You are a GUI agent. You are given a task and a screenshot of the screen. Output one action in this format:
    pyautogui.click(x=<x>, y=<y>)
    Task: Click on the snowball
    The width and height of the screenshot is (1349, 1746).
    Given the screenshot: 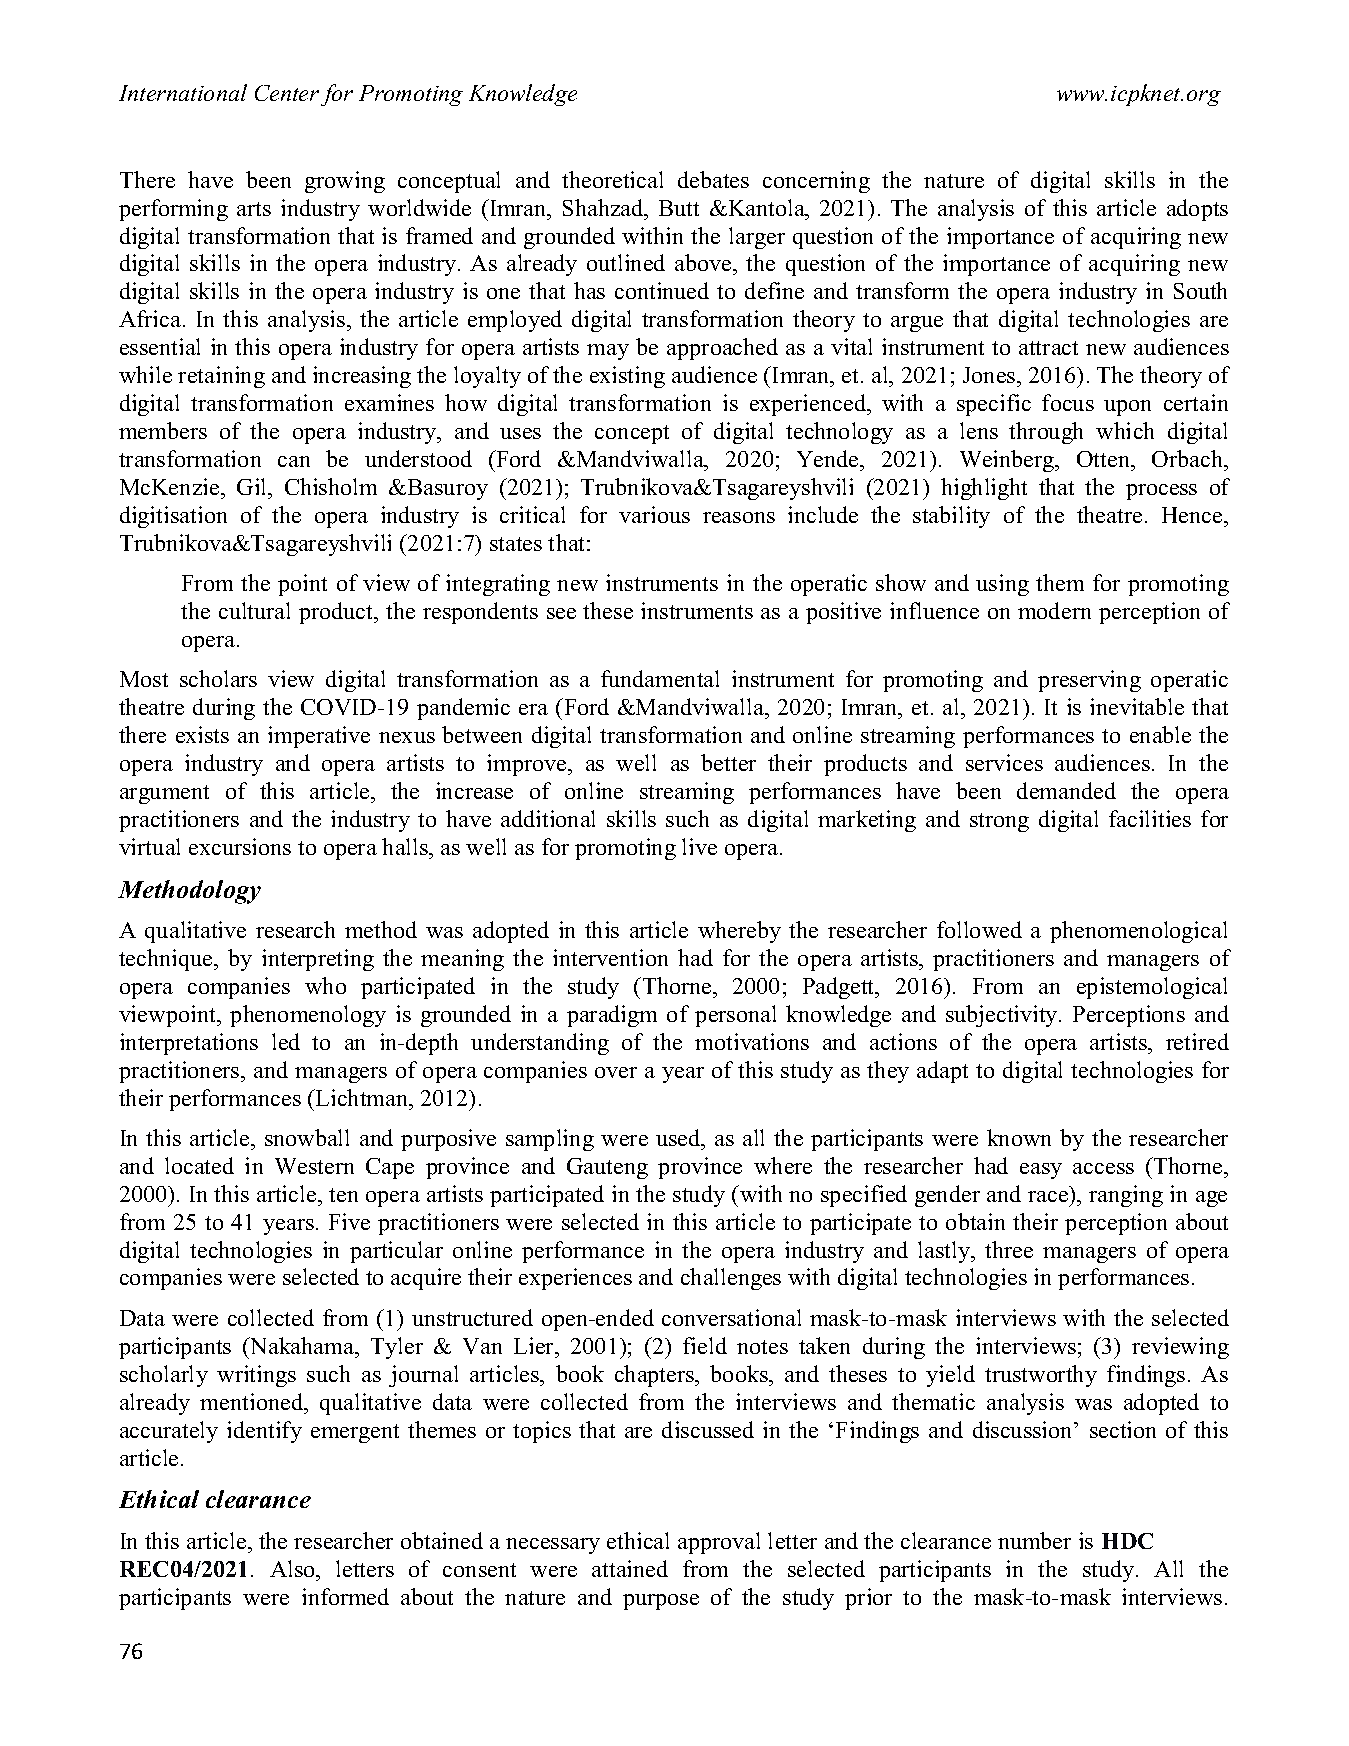 What is the action you would take?
    pyautogui.click(x=307, y=1137)
